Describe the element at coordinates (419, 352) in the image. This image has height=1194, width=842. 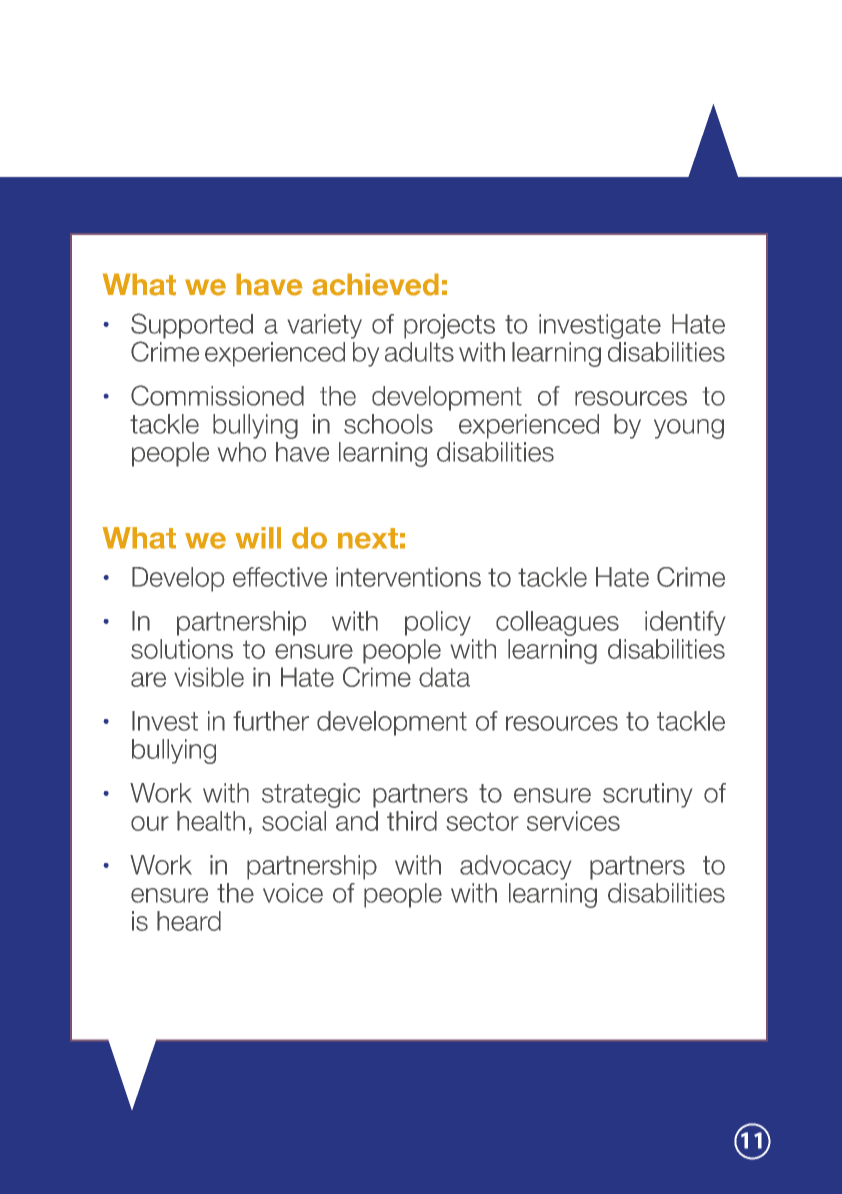
I see `adults` at that location.
